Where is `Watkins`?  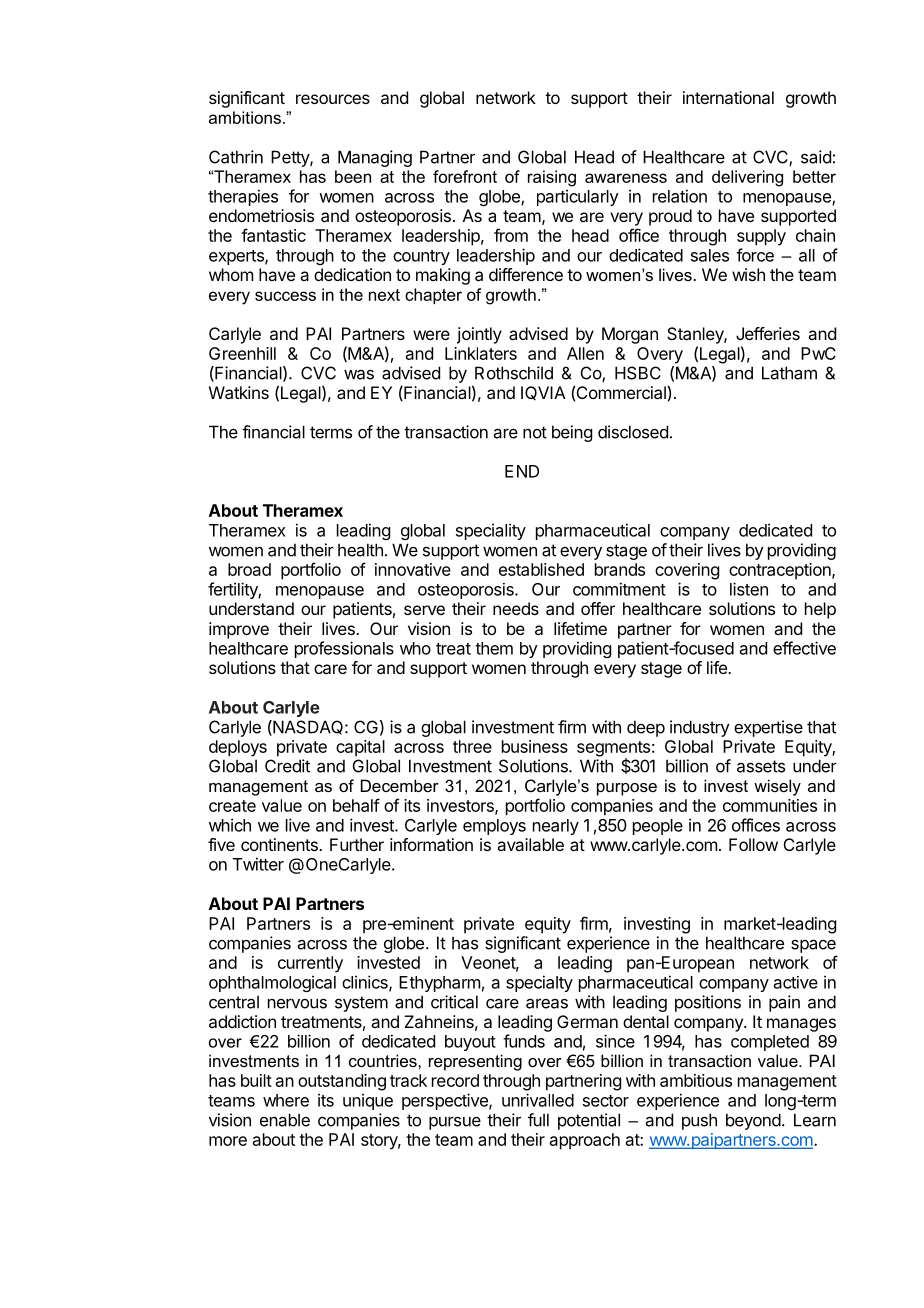
Watkins is located at coordinates (239, 392).
